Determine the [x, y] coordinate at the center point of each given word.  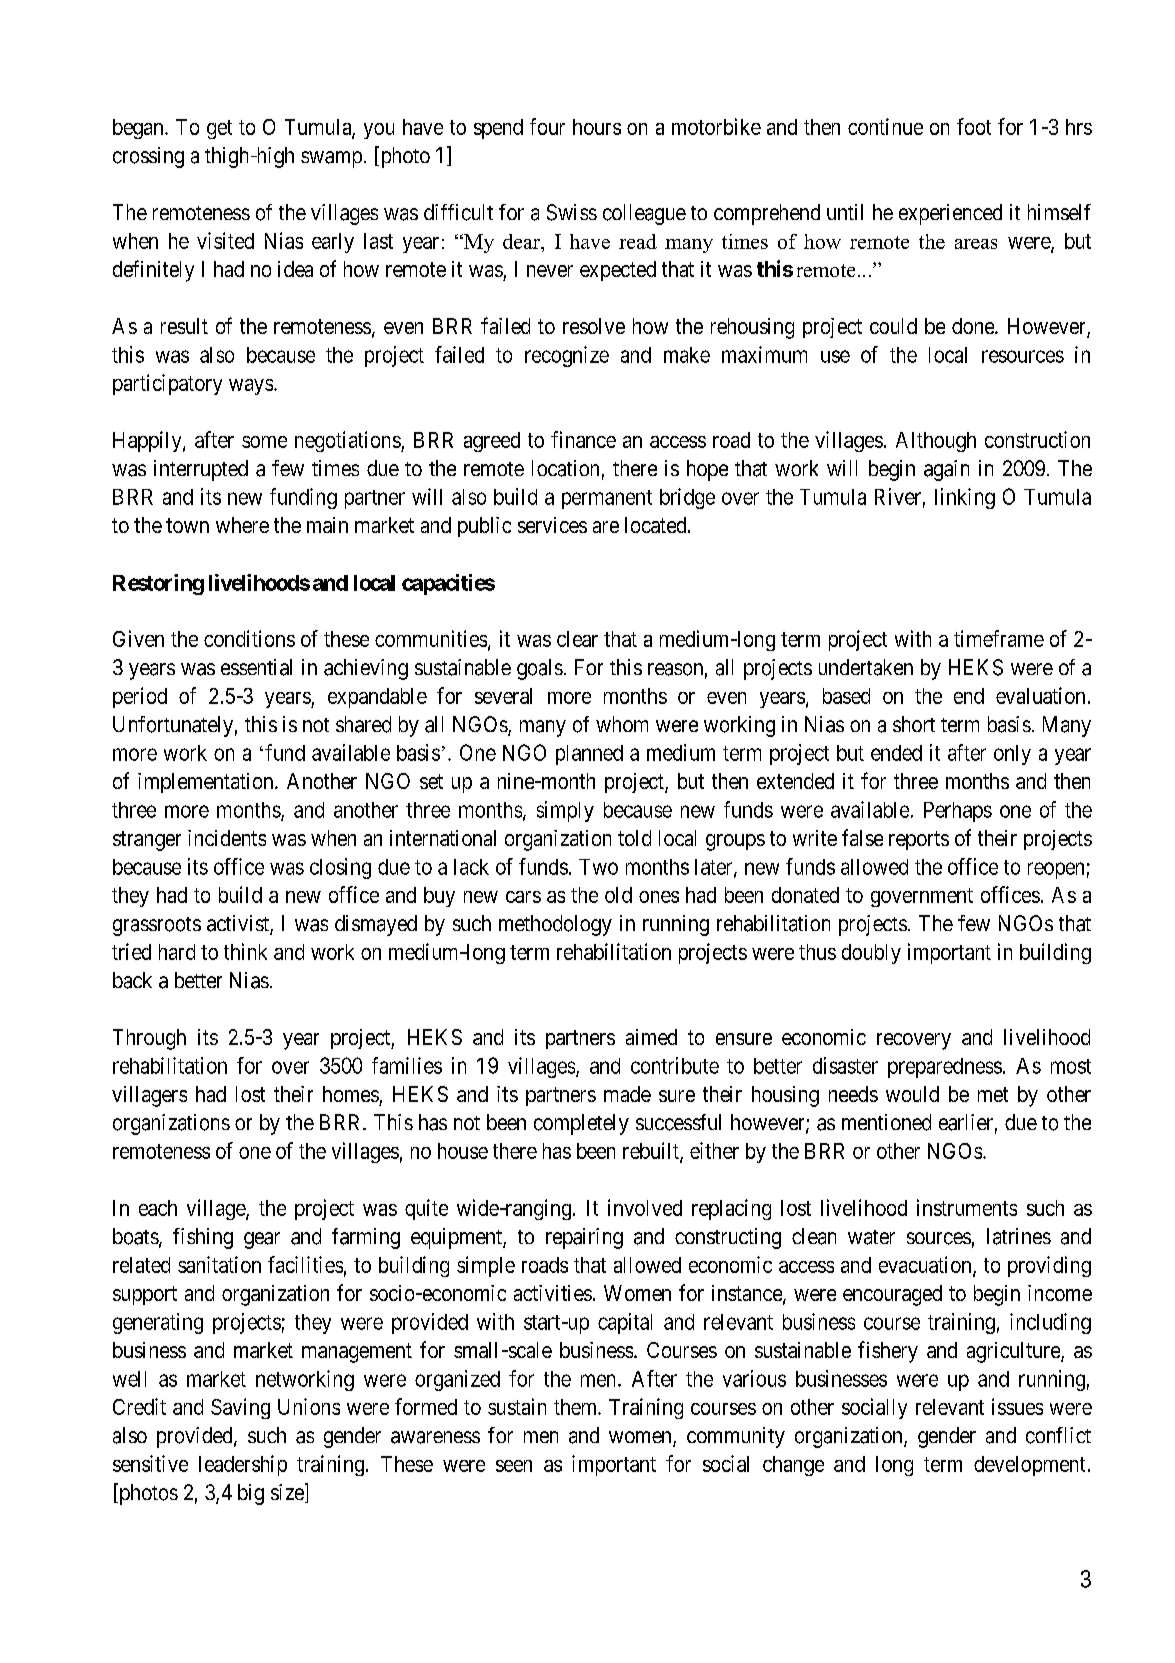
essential [256, 667]
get [219, 129]
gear [262, 1240]
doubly [871, 954]
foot [974, 126]
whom [622, 724]
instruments [967, 1207]
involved [645, 1207]
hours [597, 127]
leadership [243, 1465]
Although [936, 442]
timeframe [999, 638]
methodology [555, 925]
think [245, 951]
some [264, 442]
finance [583, 439]
